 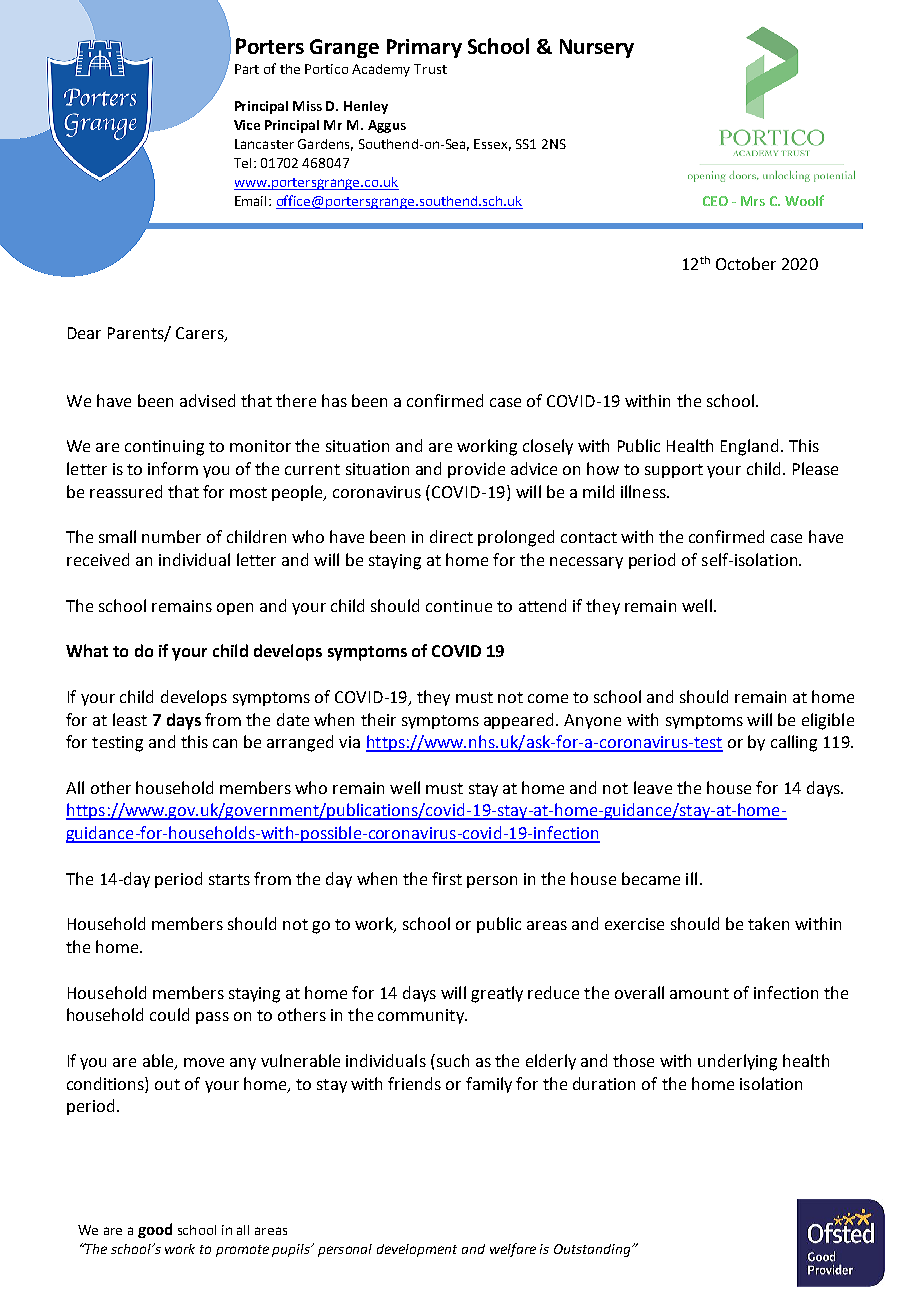 What do you see at coordinates (593, 1250) in the image?
I see `Outstanding` at bounding box center [593, 1250].
